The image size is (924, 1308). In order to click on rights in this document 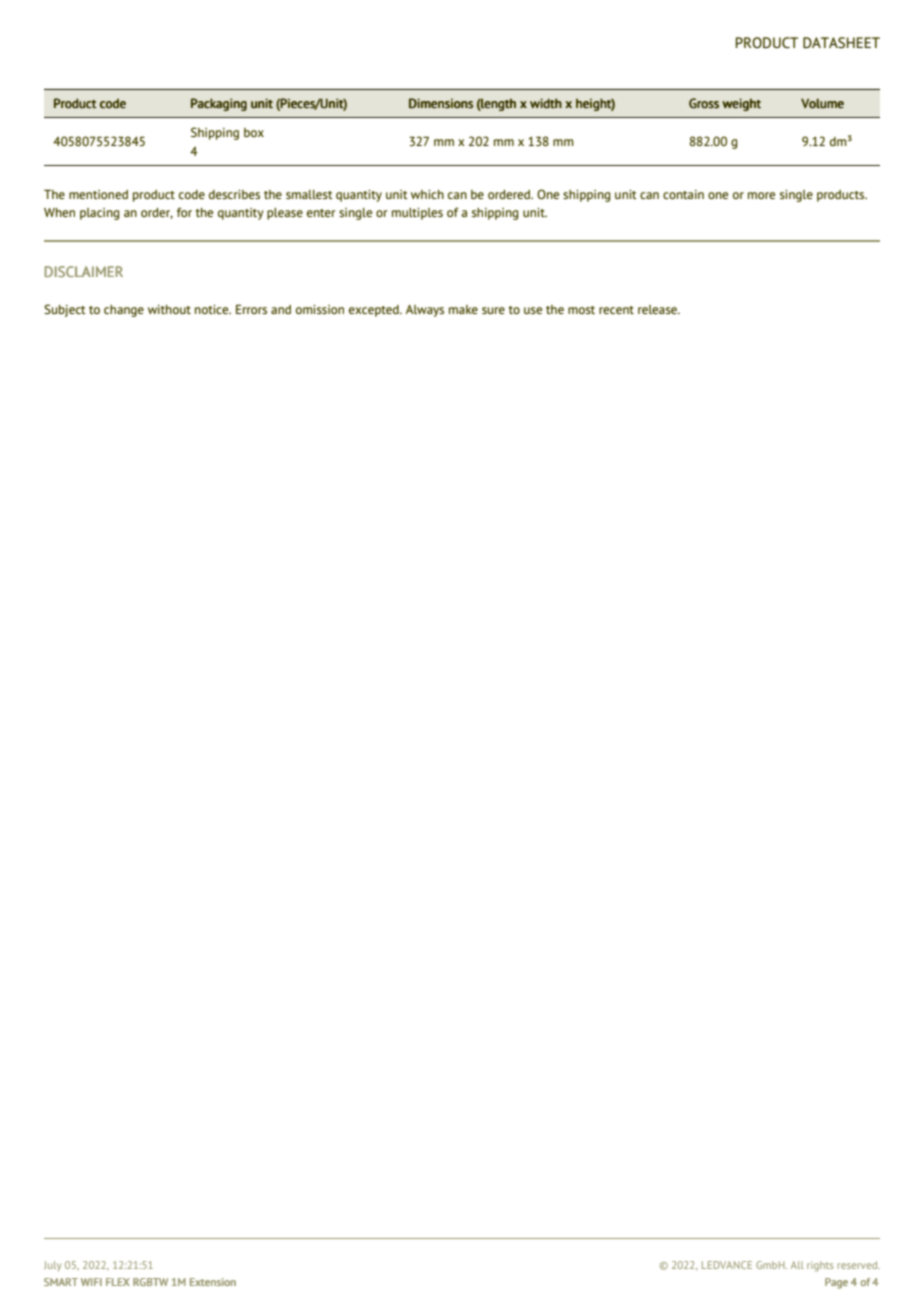, I will do `click(820, 1266)`.
